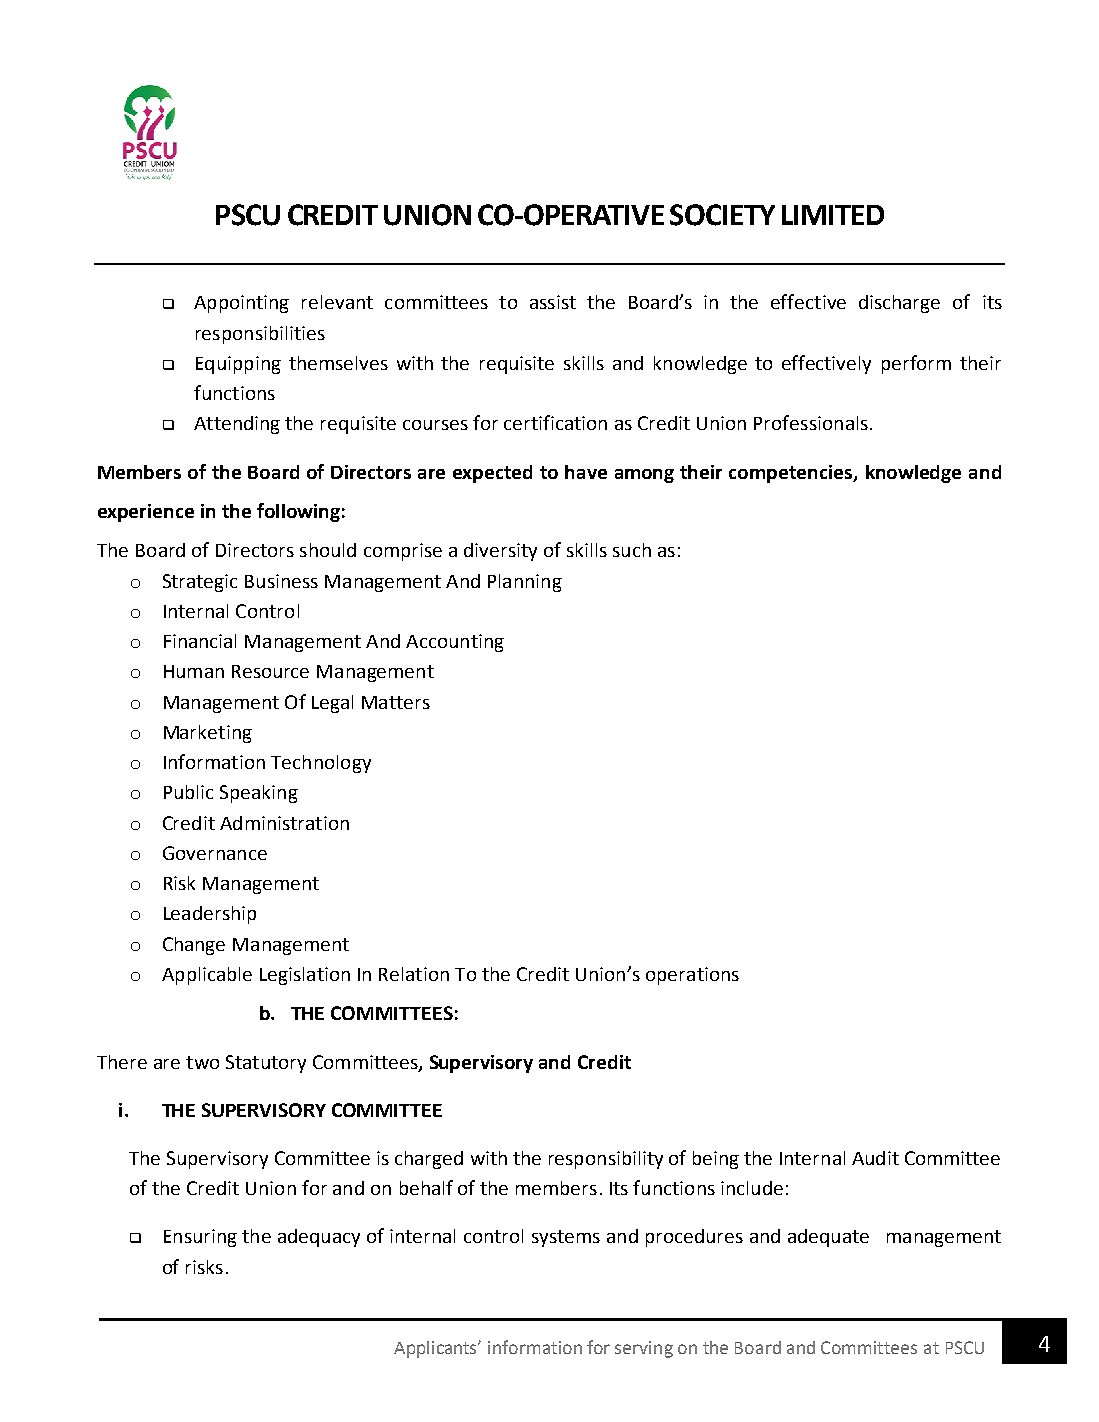  What do you see at coordinates (899, 304) in the screenshot?
I see `discharge` at bounding box center [899, 304].
